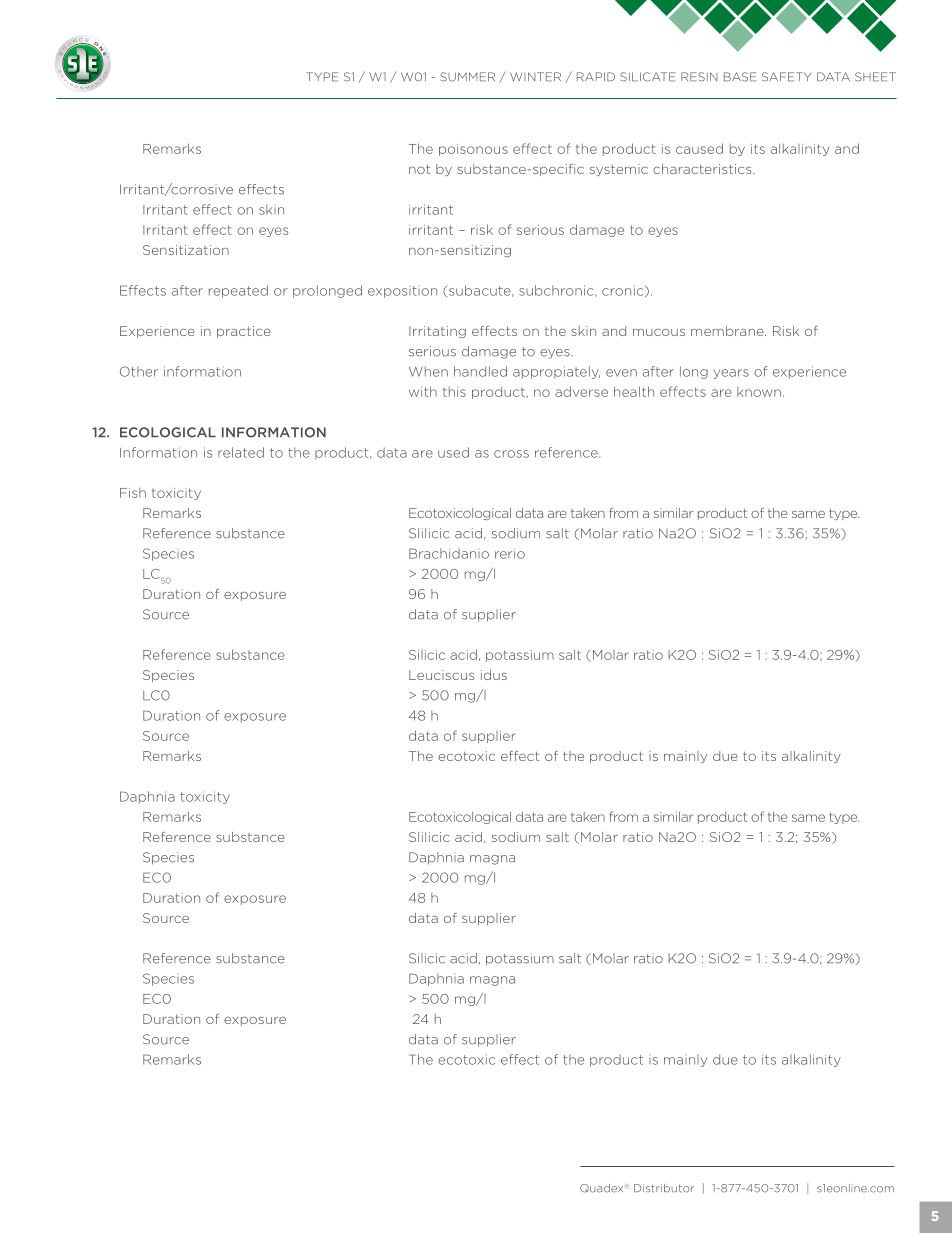 This page has width=952, height=1233. What do you see at coordinates (510, 553) in the page?
I see `rerio` at bounding box center [510, 553].
